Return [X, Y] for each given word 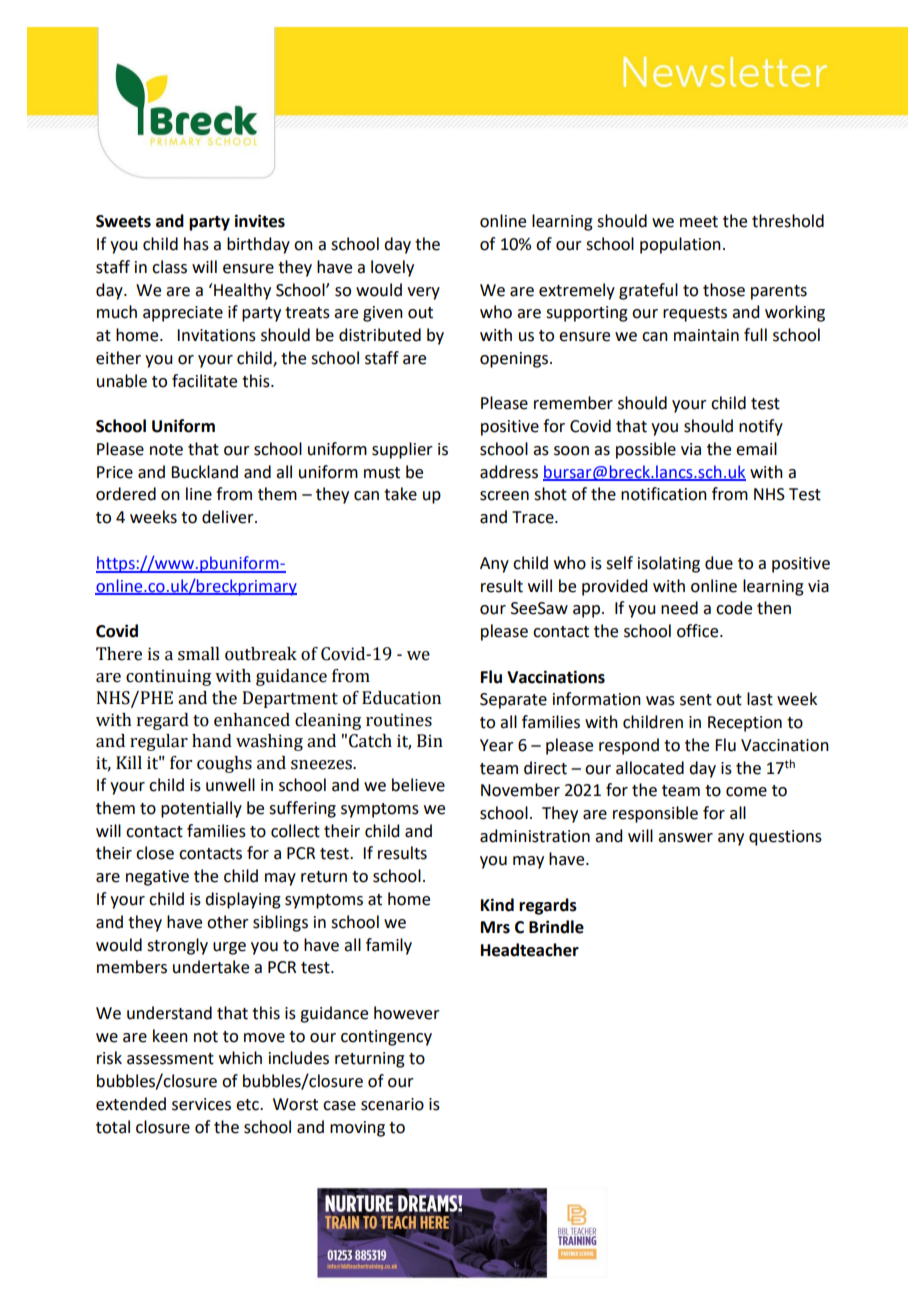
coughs [224, 764]
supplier [402, 450]
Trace [534, 517]
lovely [392, 268]
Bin [430, 740]
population [680, 245]
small [199, 654]
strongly [177, 946]
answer [685, 838]
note [166, 450]
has [196, 244]
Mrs [495, 927]
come [746, 792]
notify [761, 427]
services [201, 1104]
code [734, 608]
